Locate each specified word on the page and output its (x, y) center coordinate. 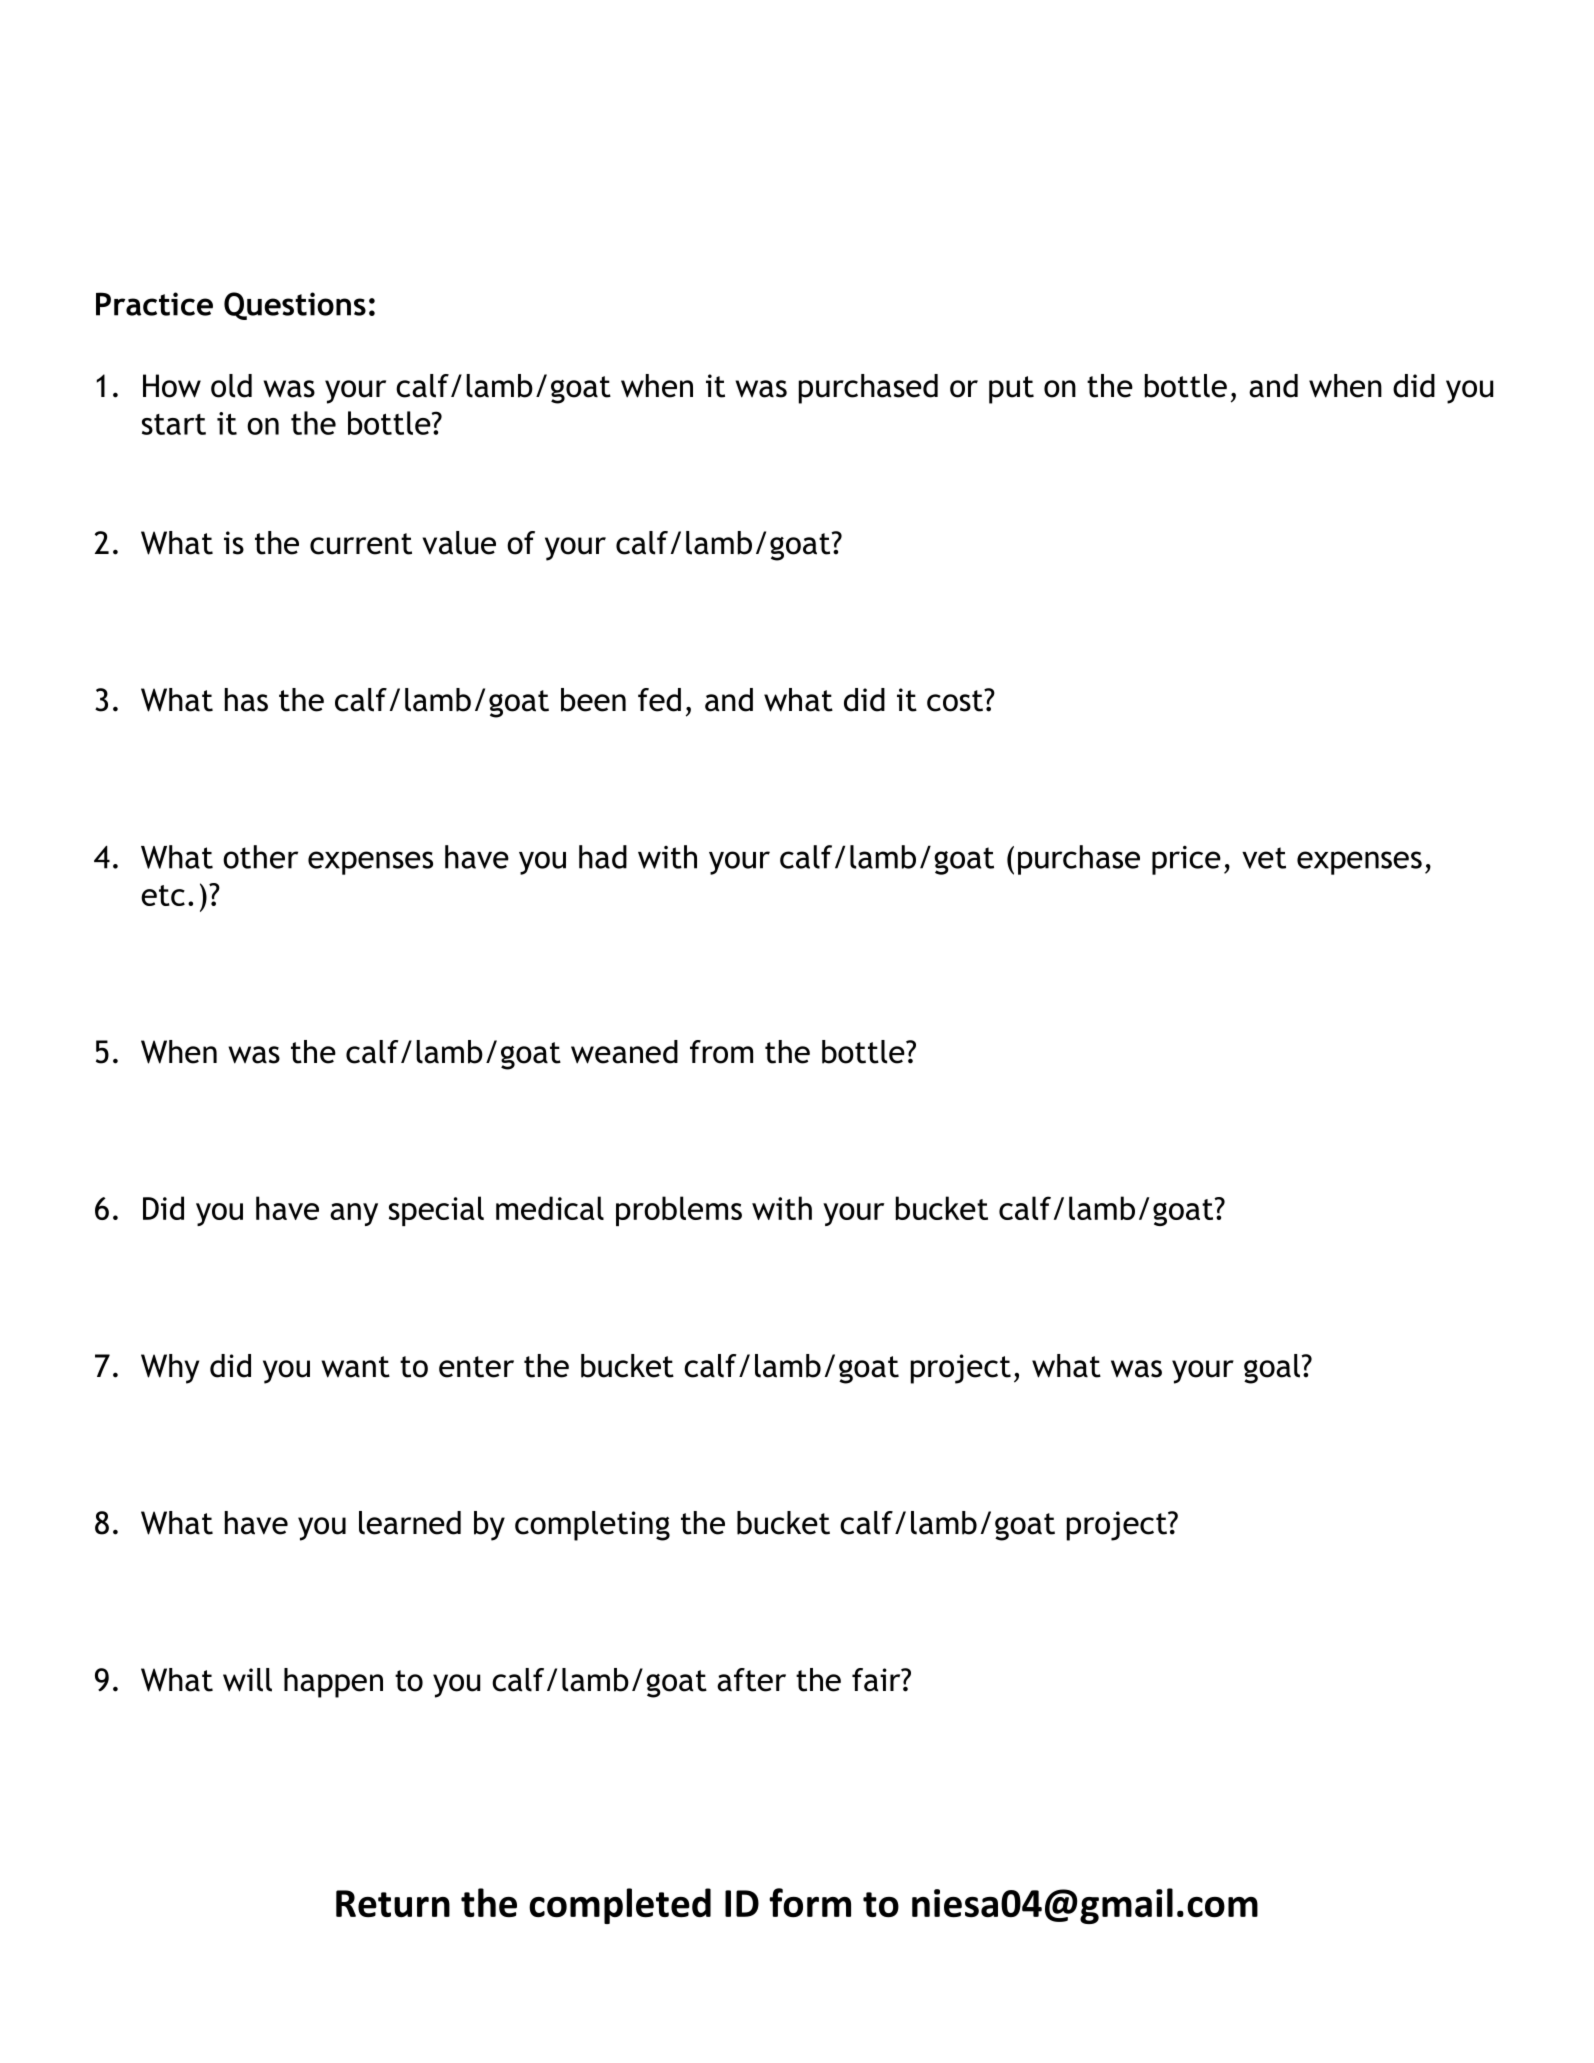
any (354, 1214)
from (721, 1052)
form (810, 1903)
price (1186, 860)
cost (956, 700)
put (1011, 390)
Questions (295, 306)
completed (620, 1906)
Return (393, 1904)
